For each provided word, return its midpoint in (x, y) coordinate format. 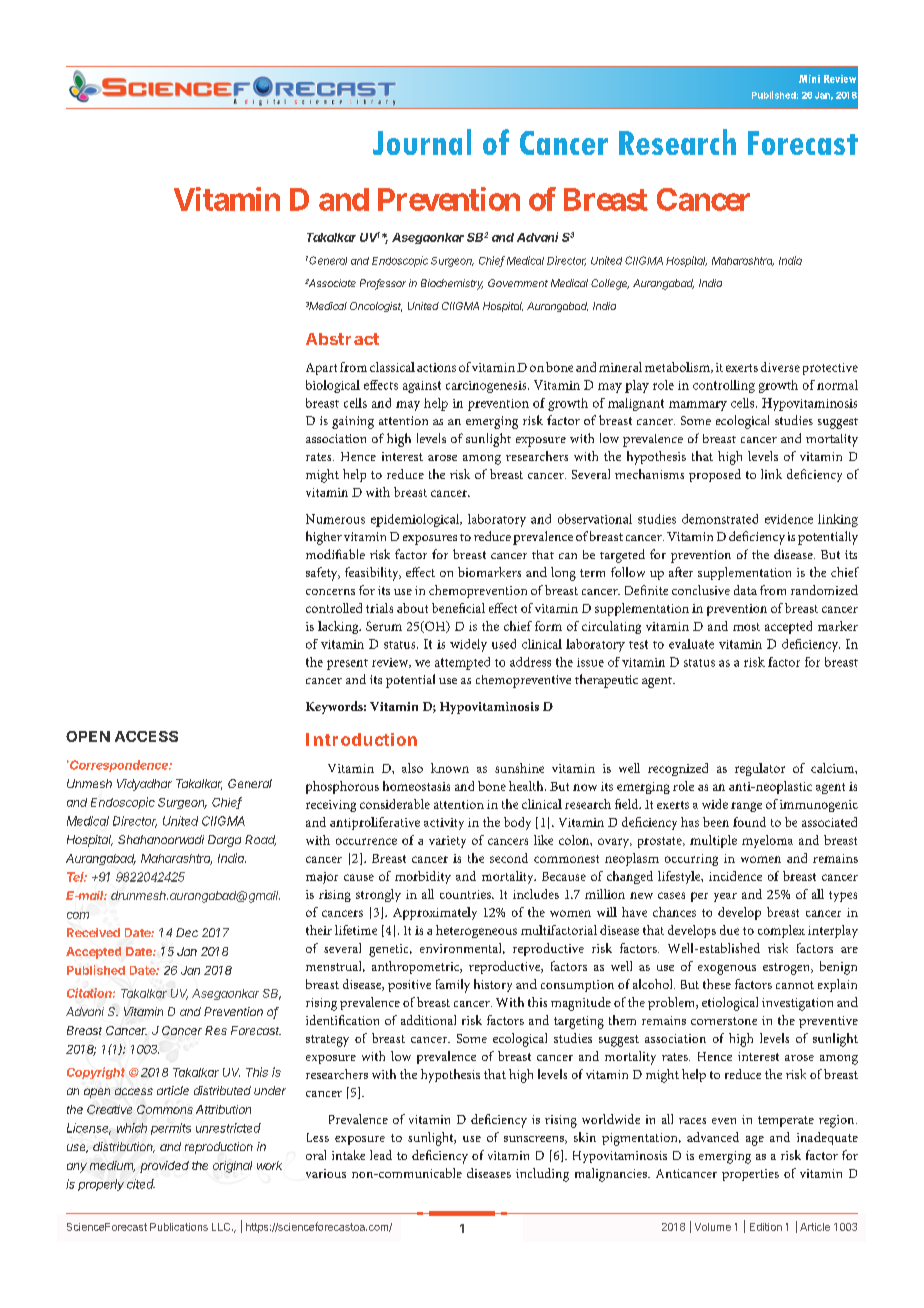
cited (141, 1184)
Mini (809, 79)
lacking (339, 627)
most (746, 627)
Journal (422, 142)
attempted (462, 663)
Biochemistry (452, 284)
